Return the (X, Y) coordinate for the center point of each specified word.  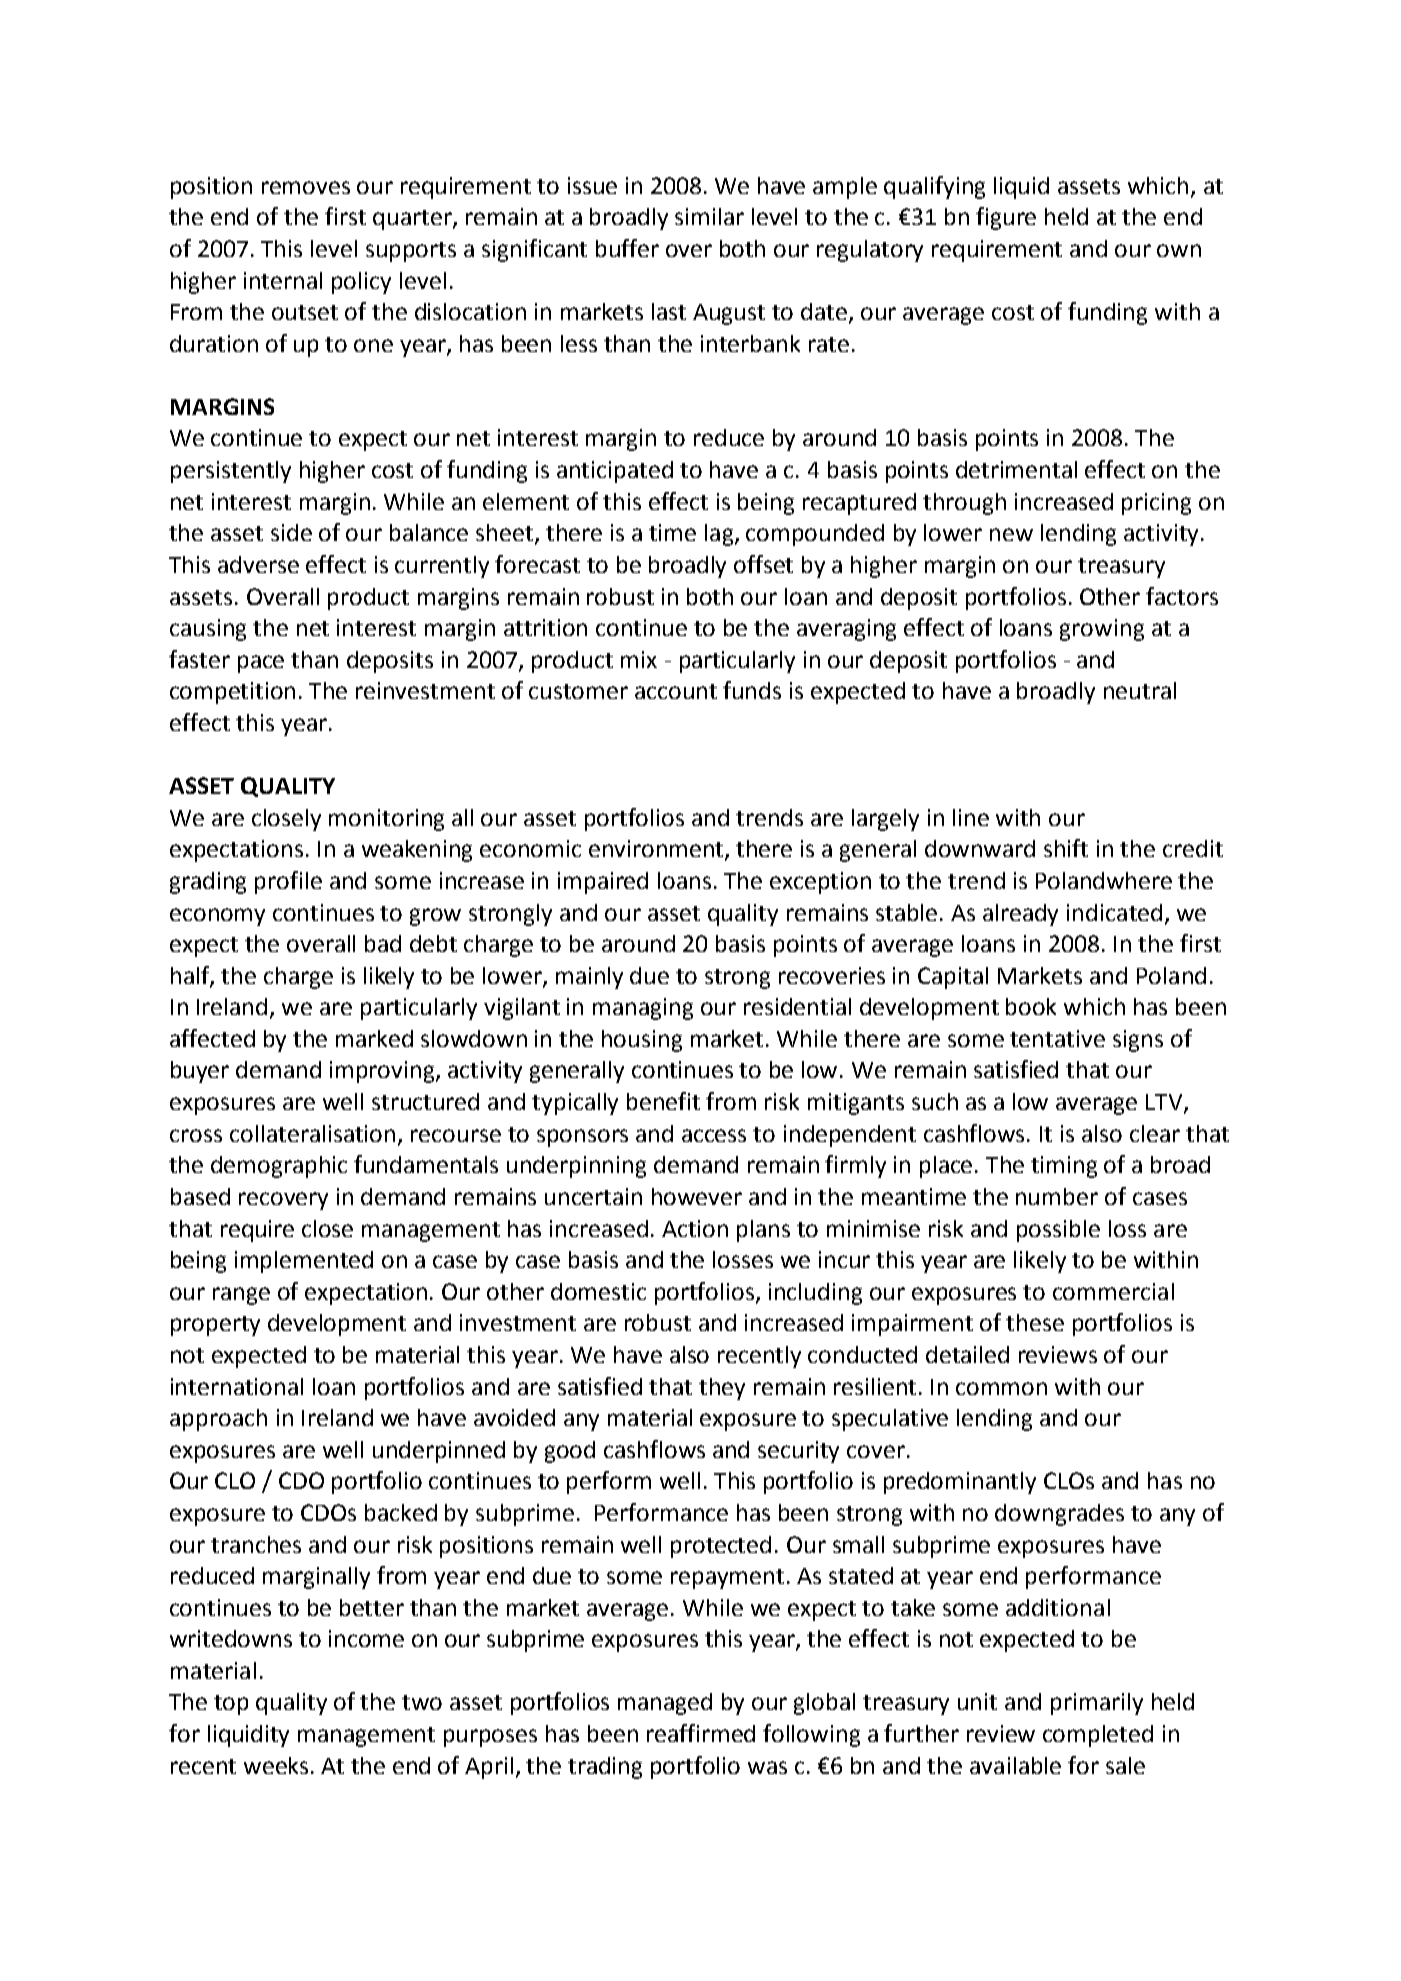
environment (657, 850)
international (237, 1386)
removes (306, 187)
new (1011, 534)
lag (720, 535)
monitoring (386, 820)
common (1001, 1388)
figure (1006, 218)
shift (1066, 848)
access (714, 1135)
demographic (279, 1167)
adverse (258, 564)
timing (1064, 1167)
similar (709, 216)
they (722, 1389)
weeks (276, 1765)
